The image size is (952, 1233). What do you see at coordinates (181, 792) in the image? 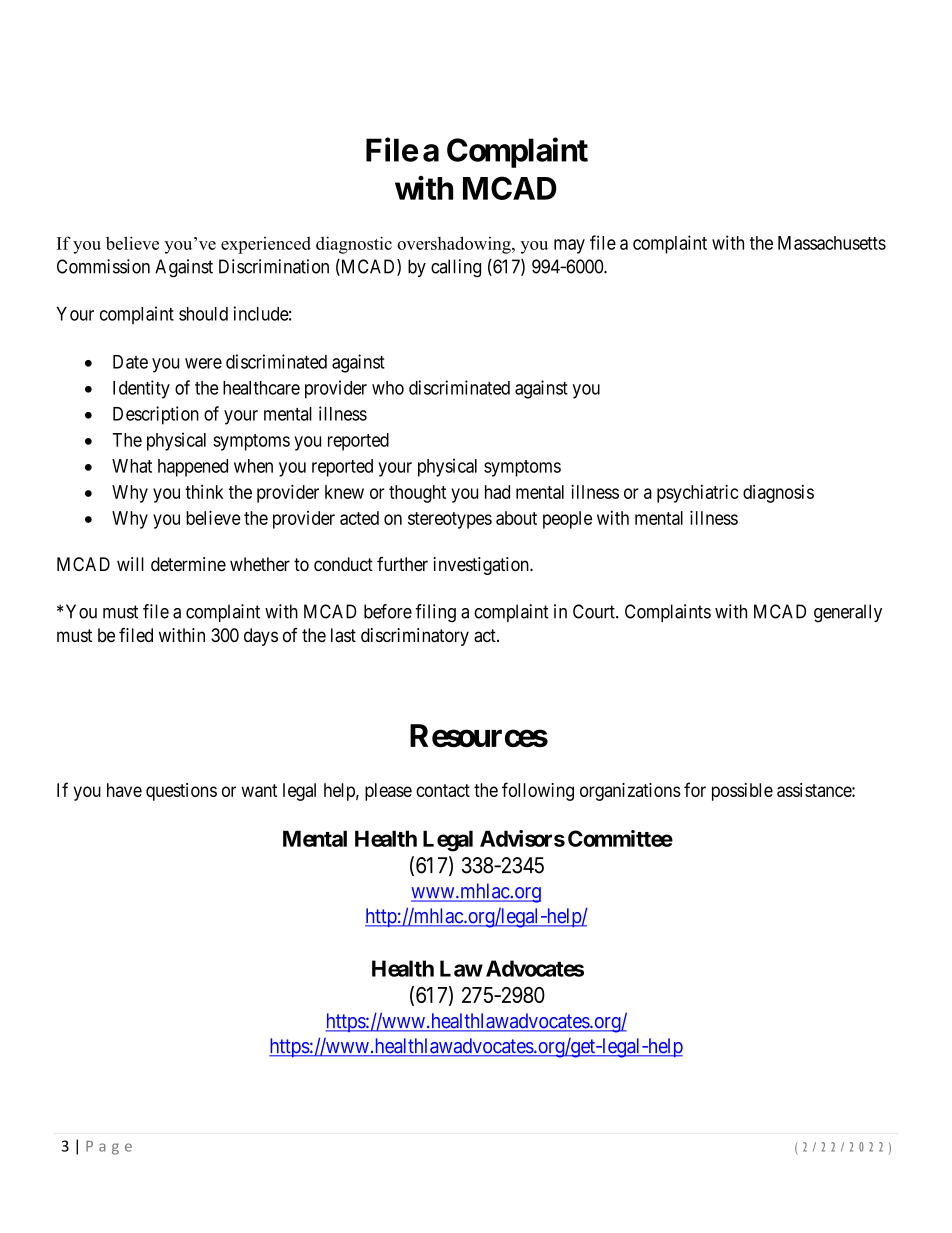
I see `questions` at bounding box center [181, 792].
